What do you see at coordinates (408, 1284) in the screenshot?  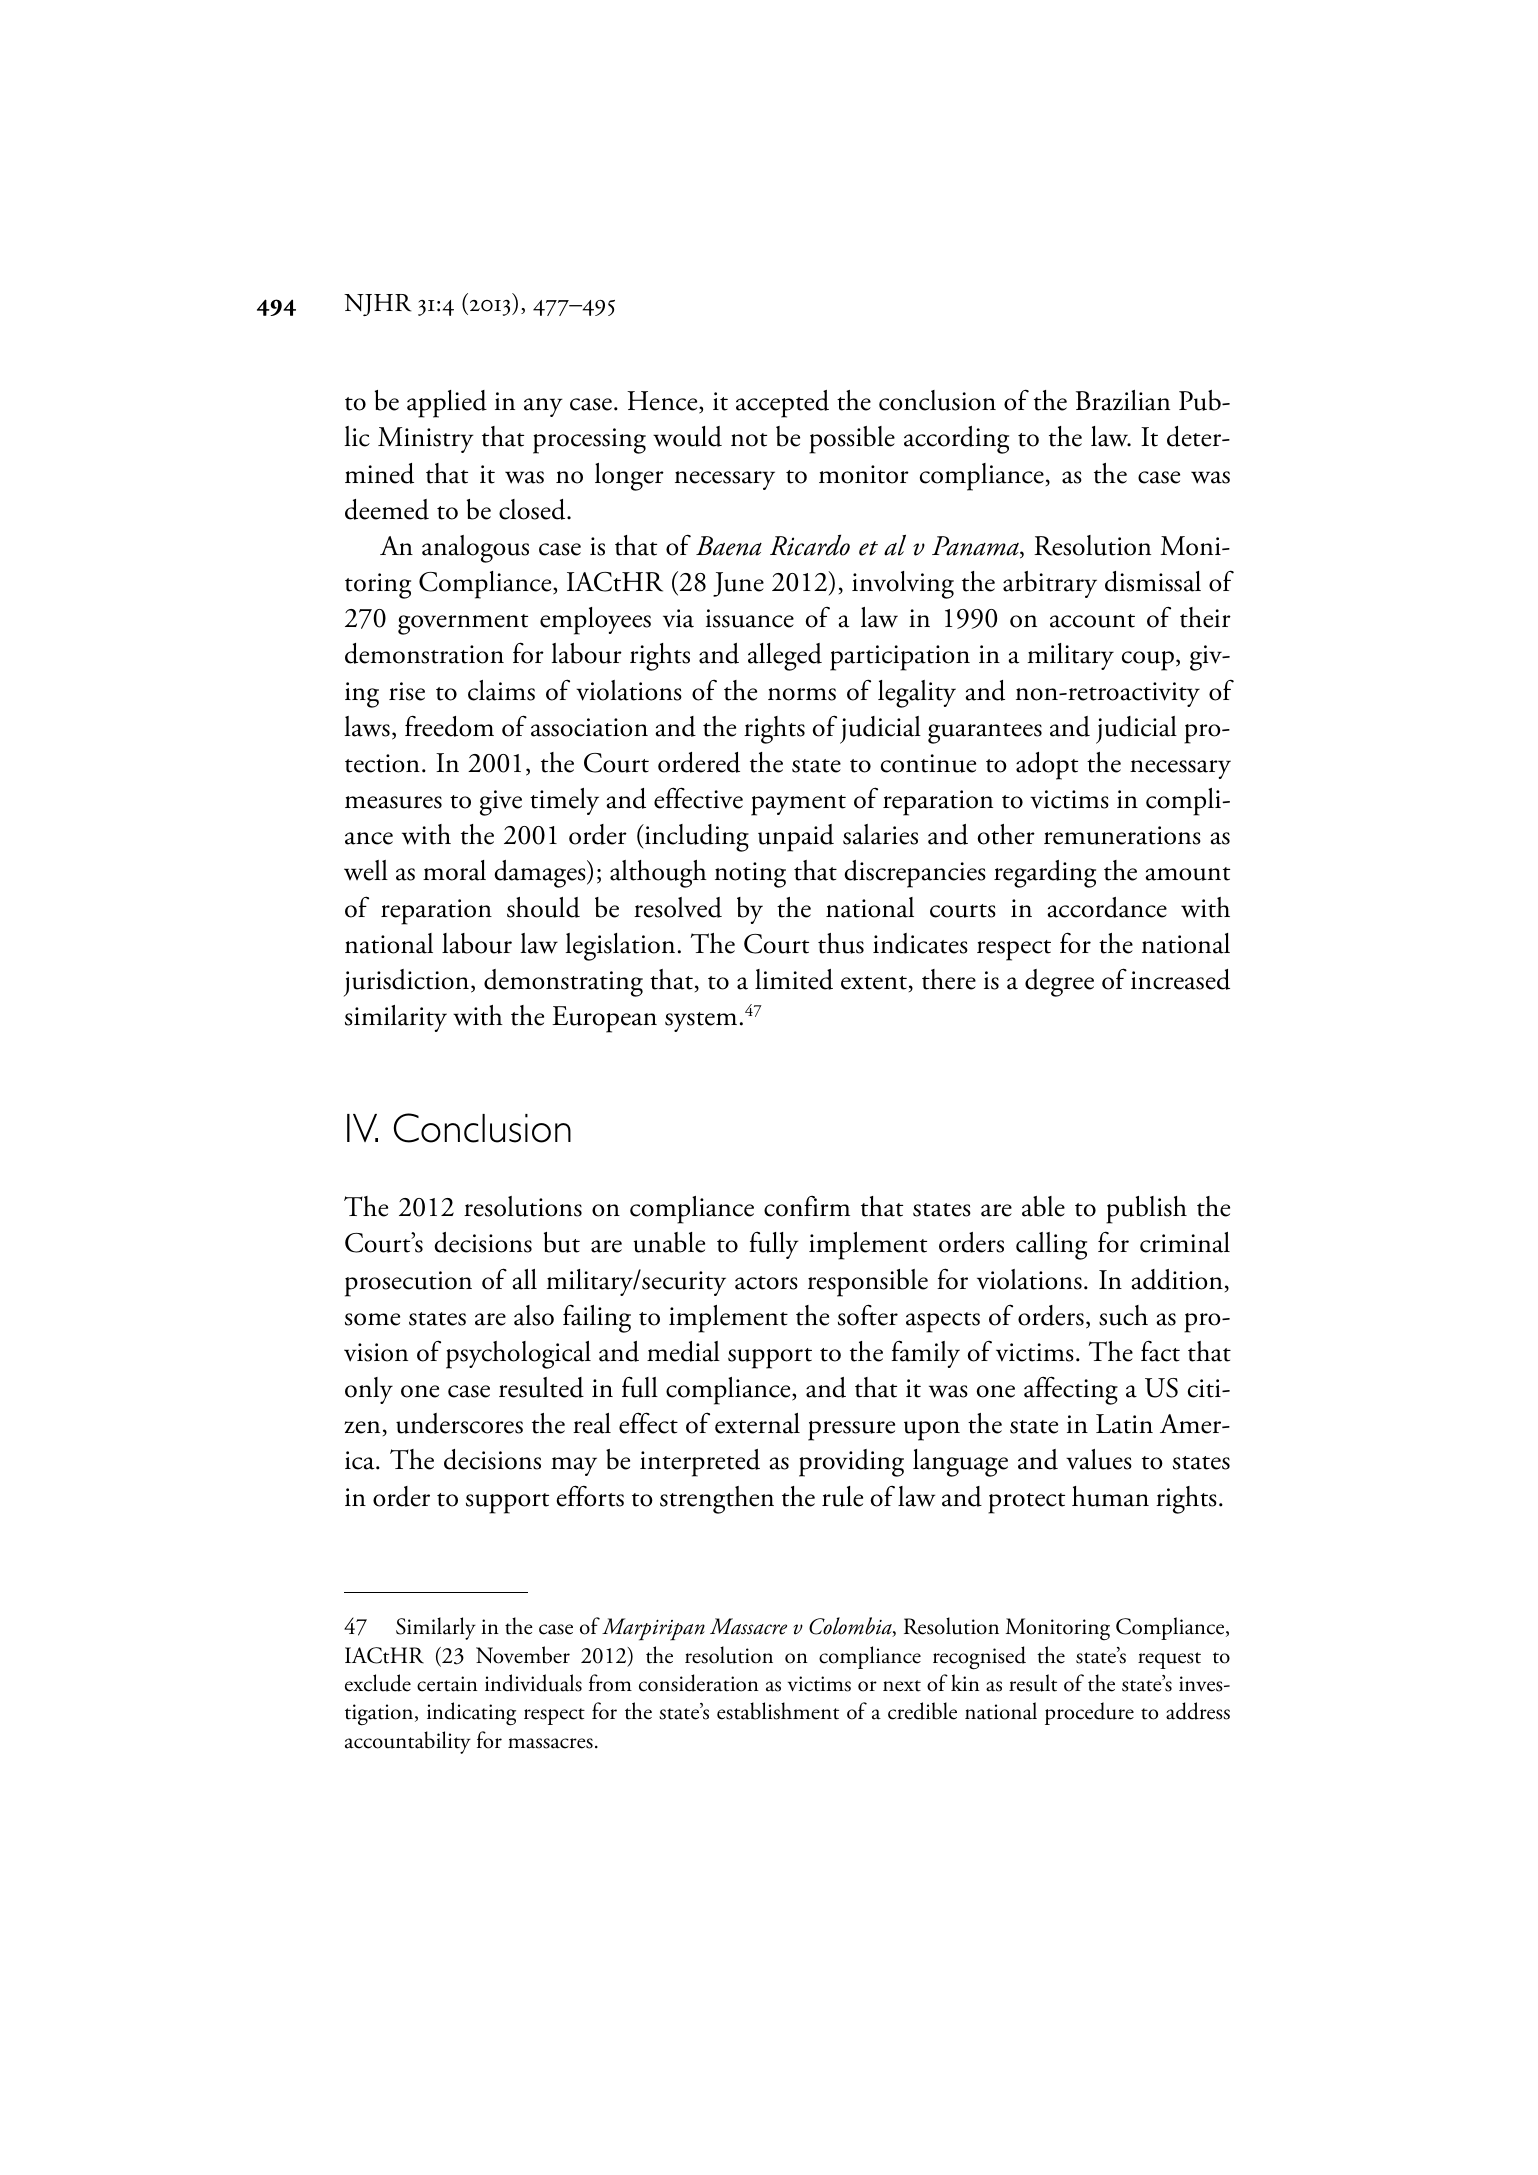 I see `prosecution` at bounding box center [408, 1284].
